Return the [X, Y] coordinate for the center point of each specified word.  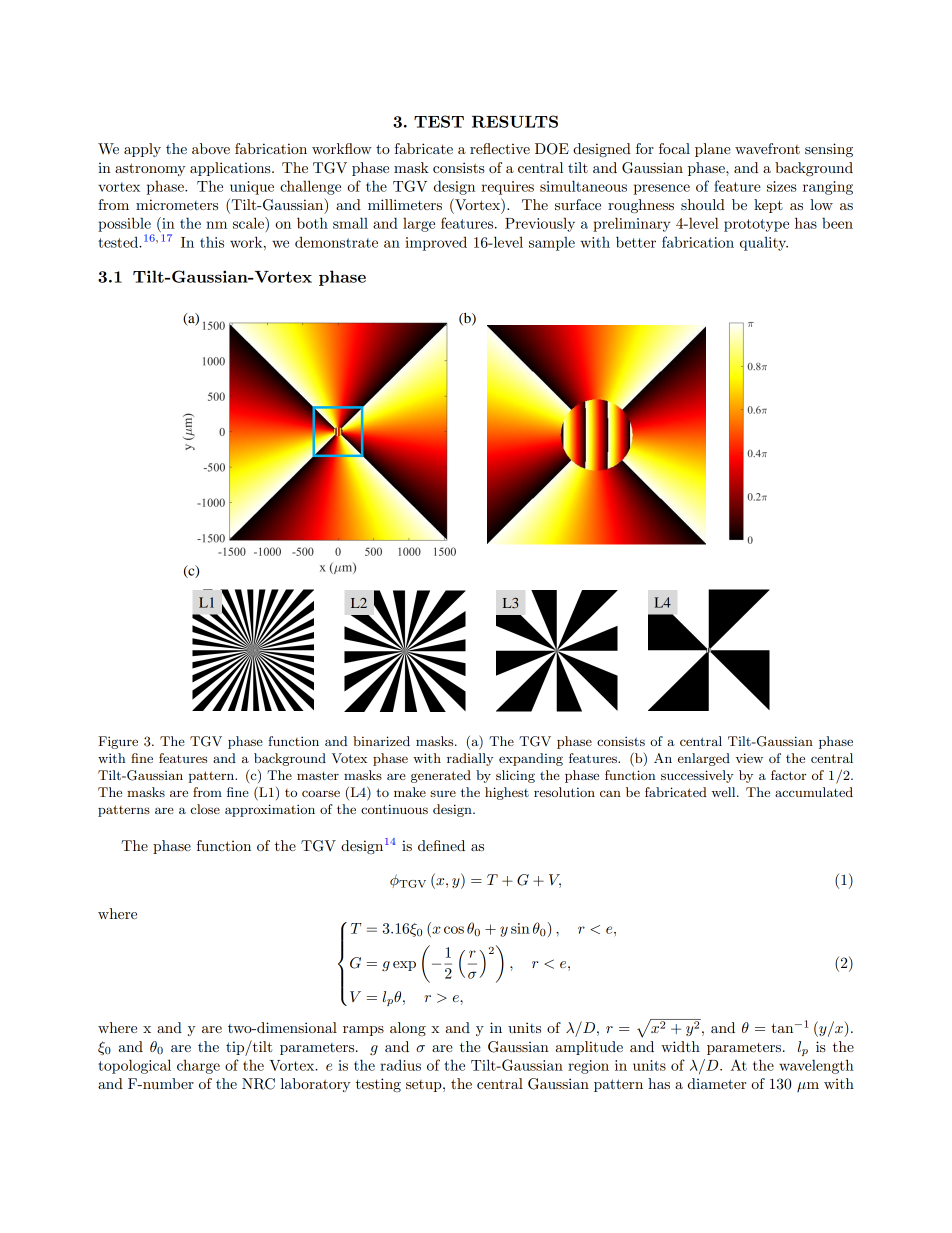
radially [470, 759]
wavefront [767, 148]
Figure [118, 742]
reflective [500, 148]
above [211, 148]
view [749, 758]
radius [400, 1065]
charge [198, 1067]
